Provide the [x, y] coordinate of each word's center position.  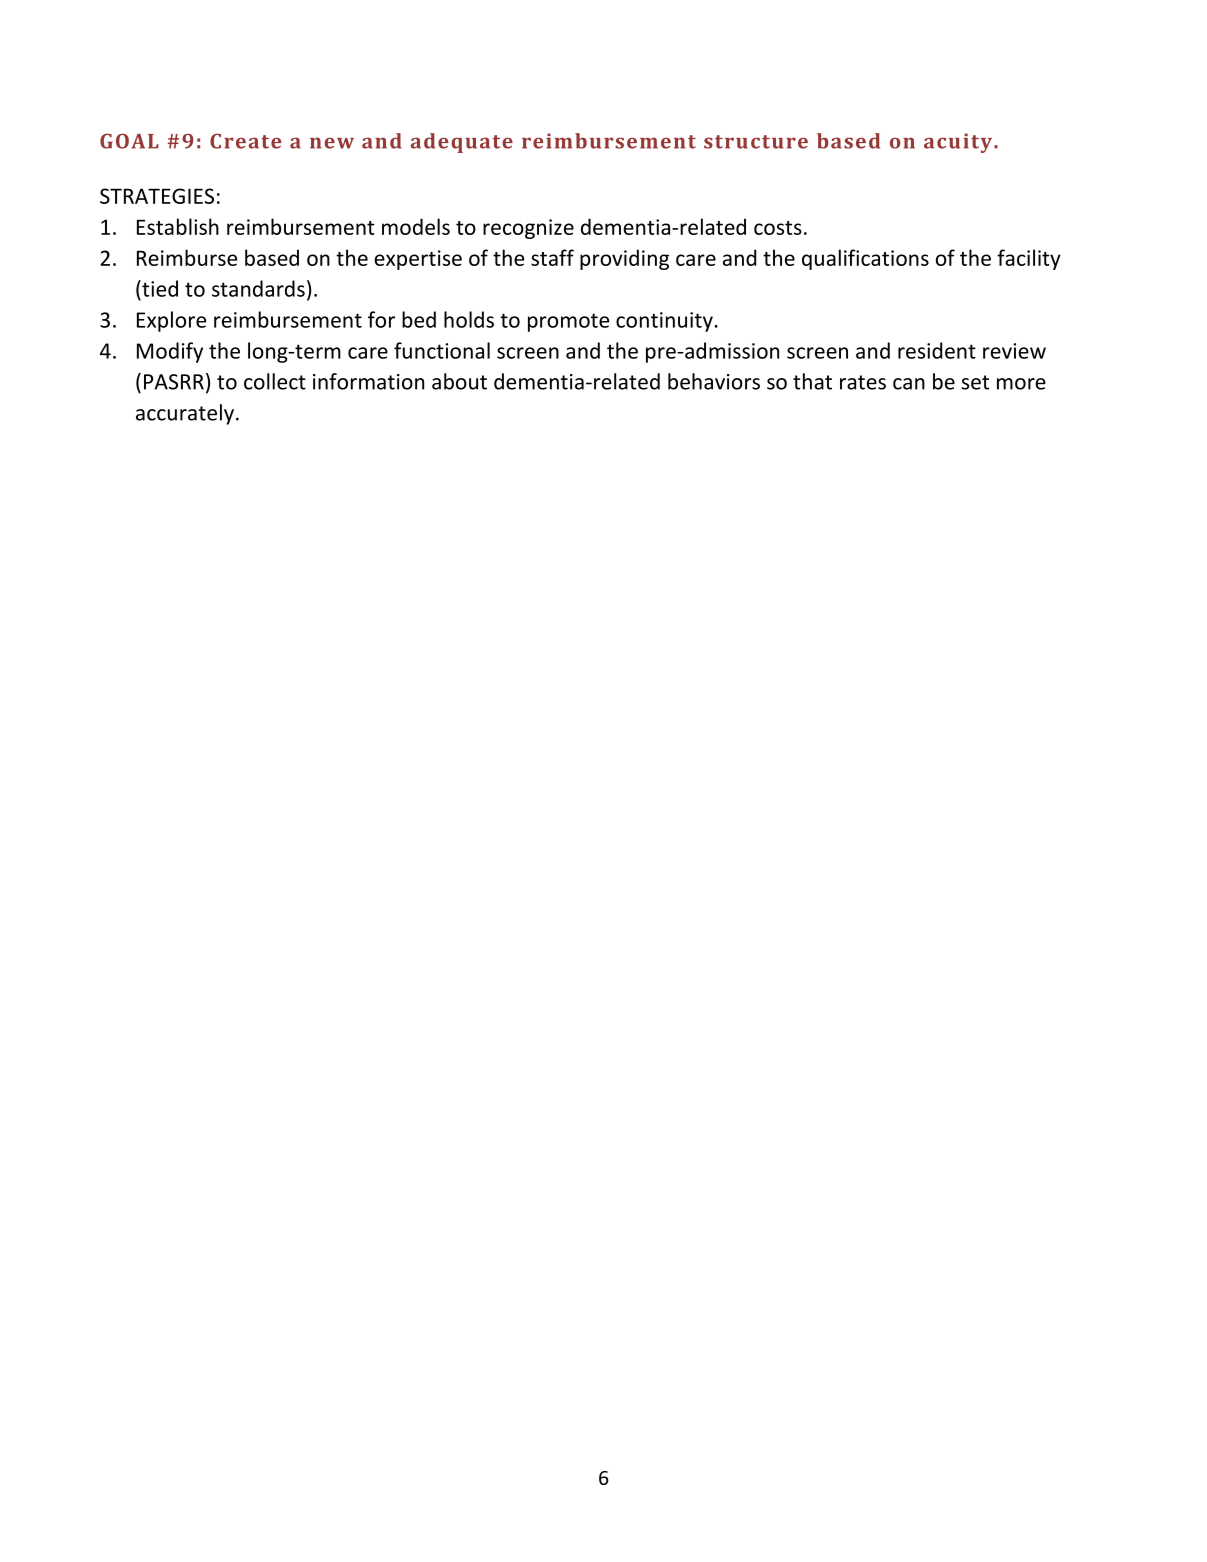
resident [937, 350]
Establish [178, 226]
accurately [185, 414]
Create [246, 141]
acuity [959, 143]
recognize [528, 229]
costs [778, 228]
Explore [171, 321]
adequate [462, 143]
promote [568, 322]
